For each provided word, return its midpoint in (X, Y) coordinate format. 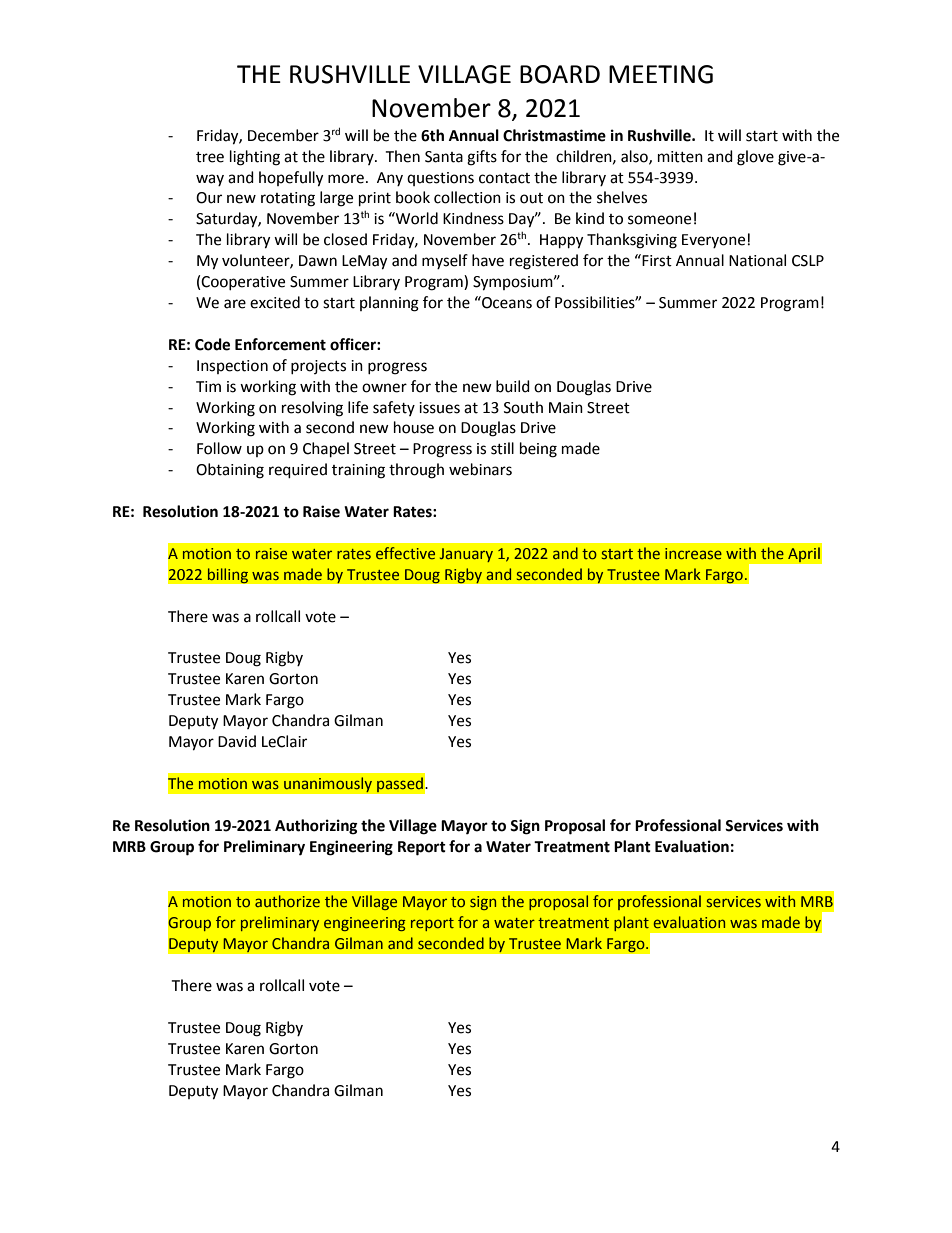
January (466, 555)
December (283, 135)
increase (693, 553)
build (513, 386)
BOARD (560, 74)
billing (228, 576)
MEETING (661, 74)
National (757, 260)
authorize (287, 901)
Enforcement (280, 344)
